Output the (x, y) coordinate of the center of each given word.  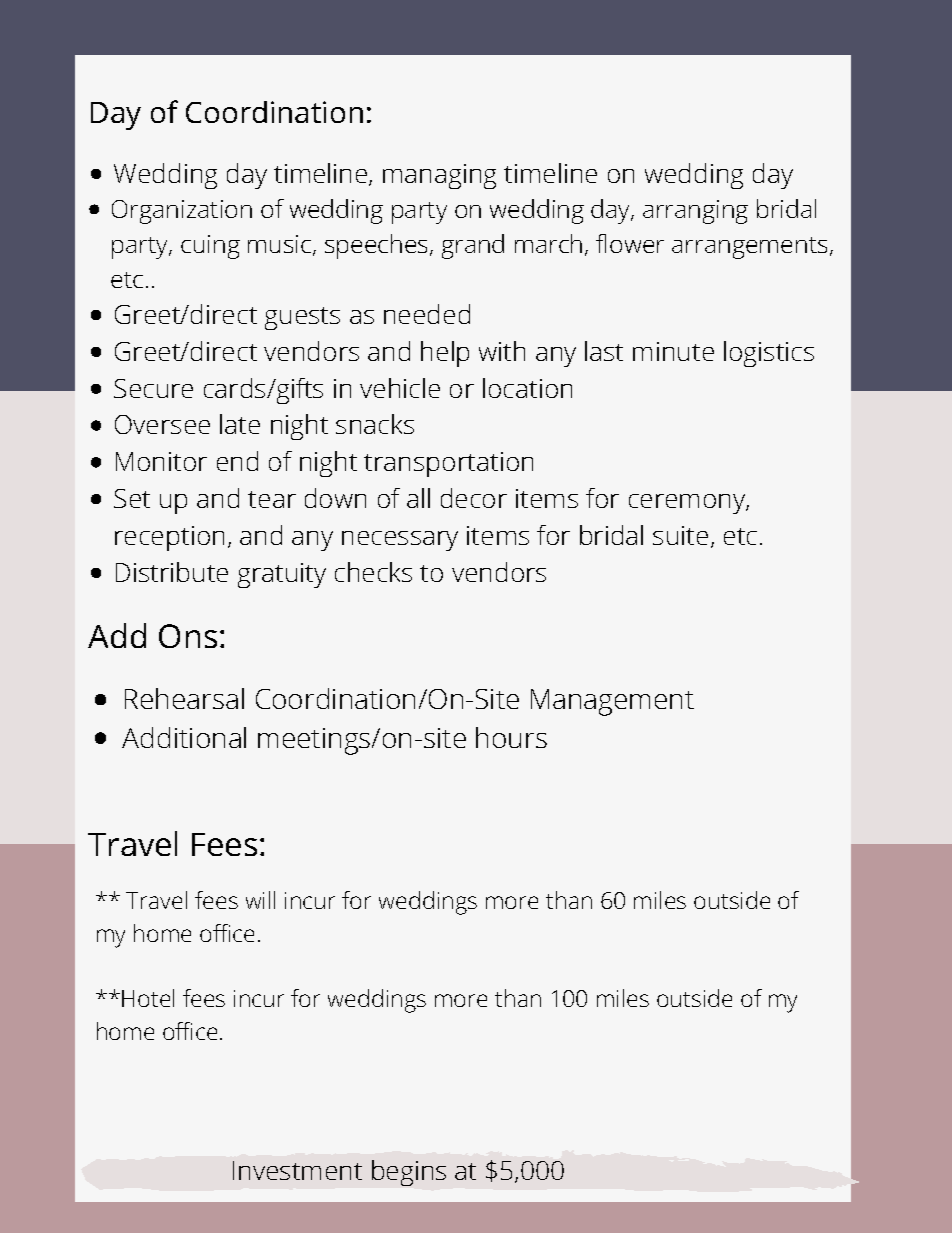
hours (511, 737)
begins (409, 1173)
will (260, 900)
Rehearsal (184, 698)
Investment (297, 1170)
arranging (695, 212)
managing (439, 176)
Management (612, 702)
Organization (182, 212)
